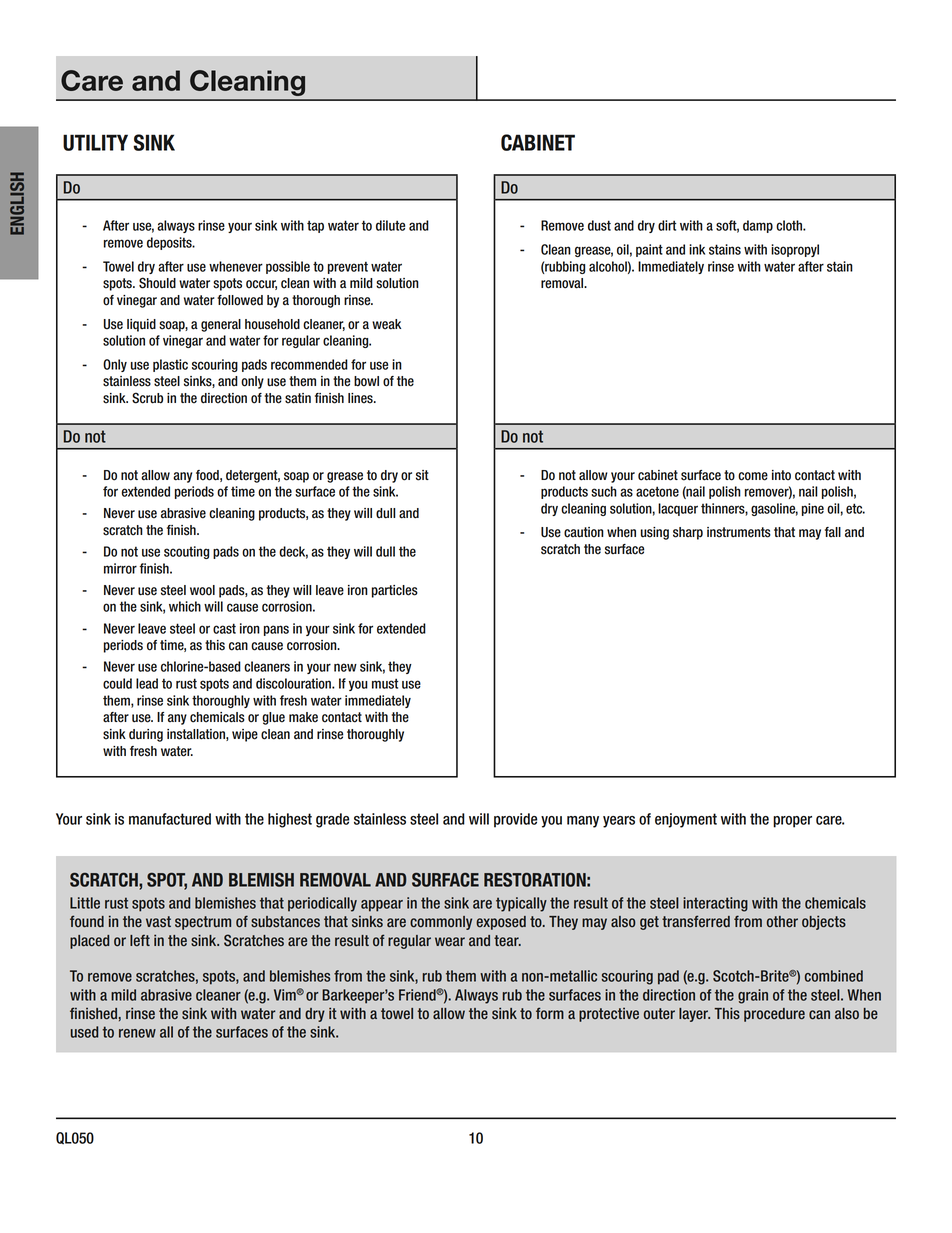  I want to click on damp, so click(758, 226).
